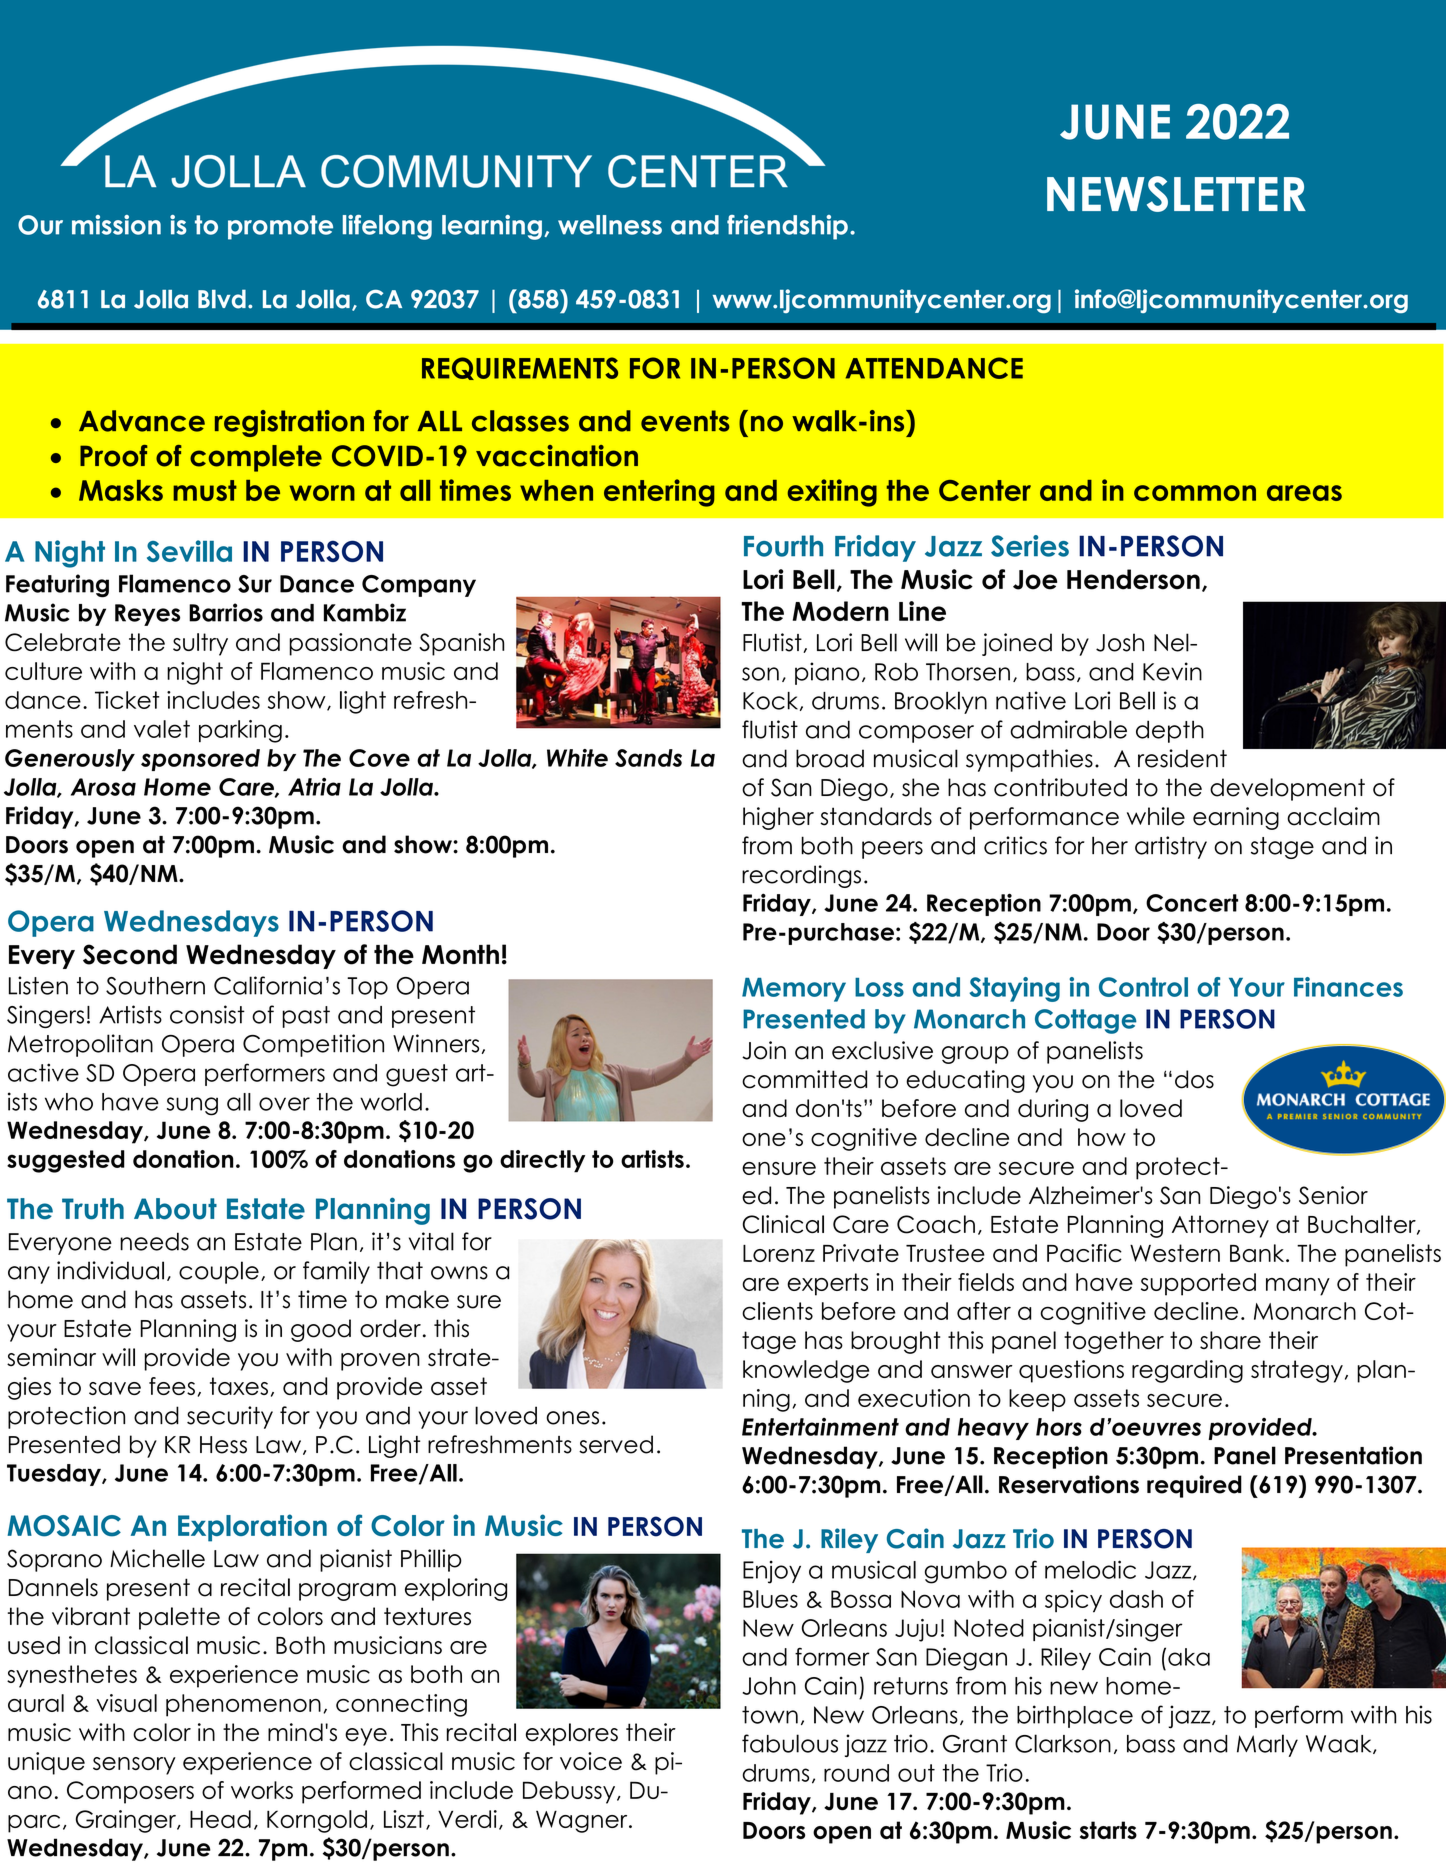 The height and width of the page is (1872, 1446). I want to click on Control, so click(1143, 987).
